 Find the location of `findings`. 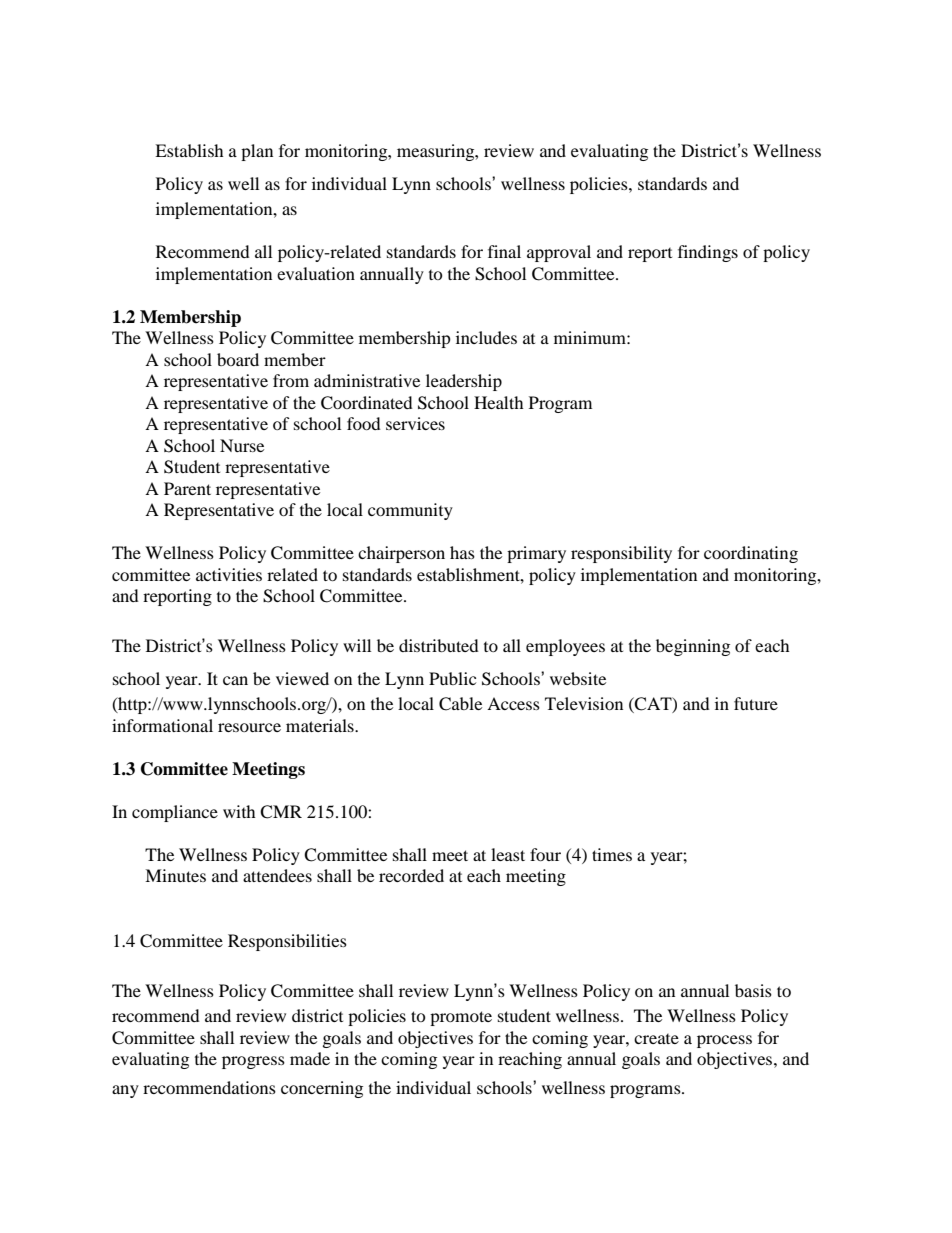

findings is located at coordinates (708, 253).
